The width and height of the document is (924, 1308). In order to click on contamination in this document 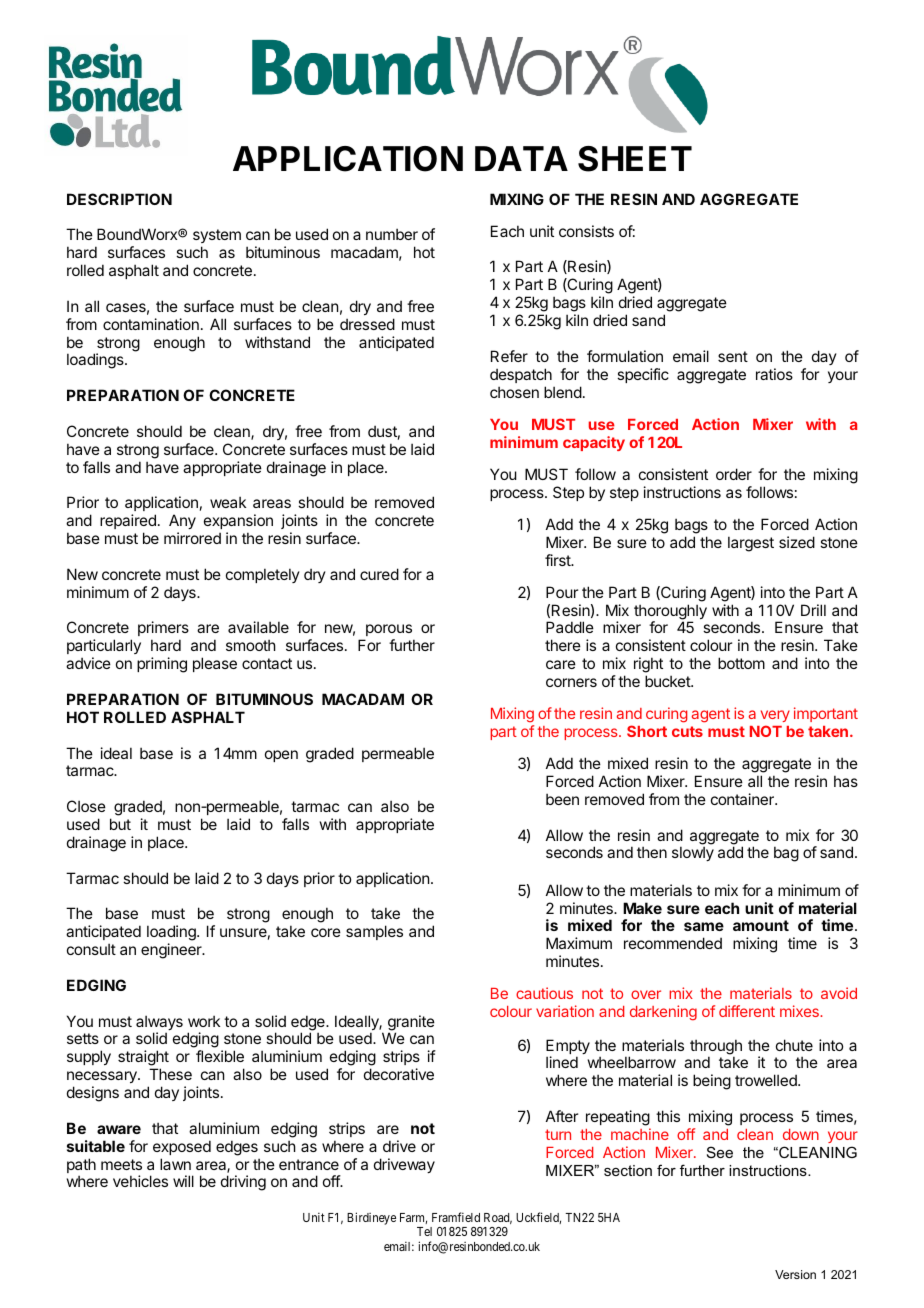, I will do `click(151, 324)`.
